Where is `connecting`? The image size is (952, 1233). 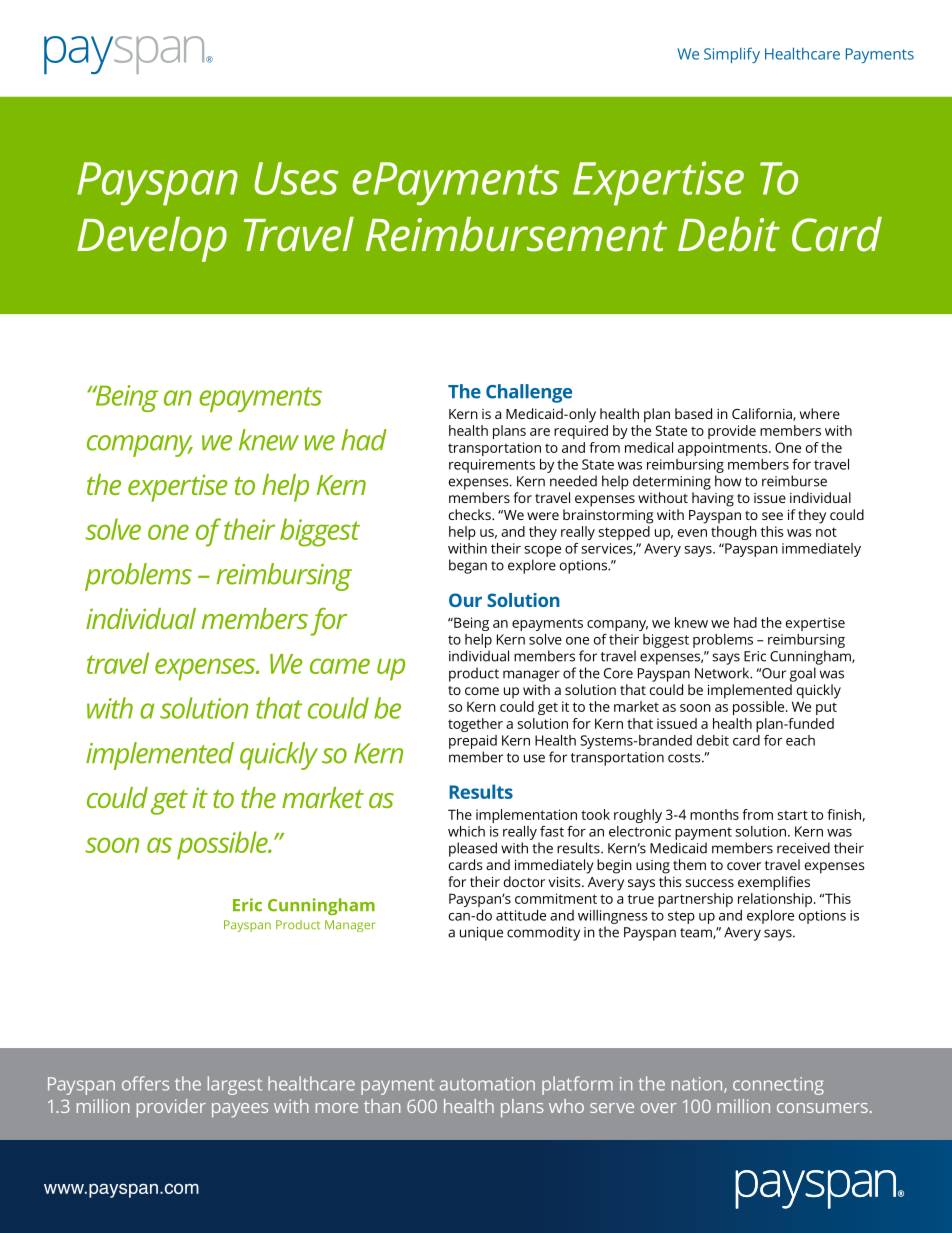
connecting is located at coordinates (778, 1086).
